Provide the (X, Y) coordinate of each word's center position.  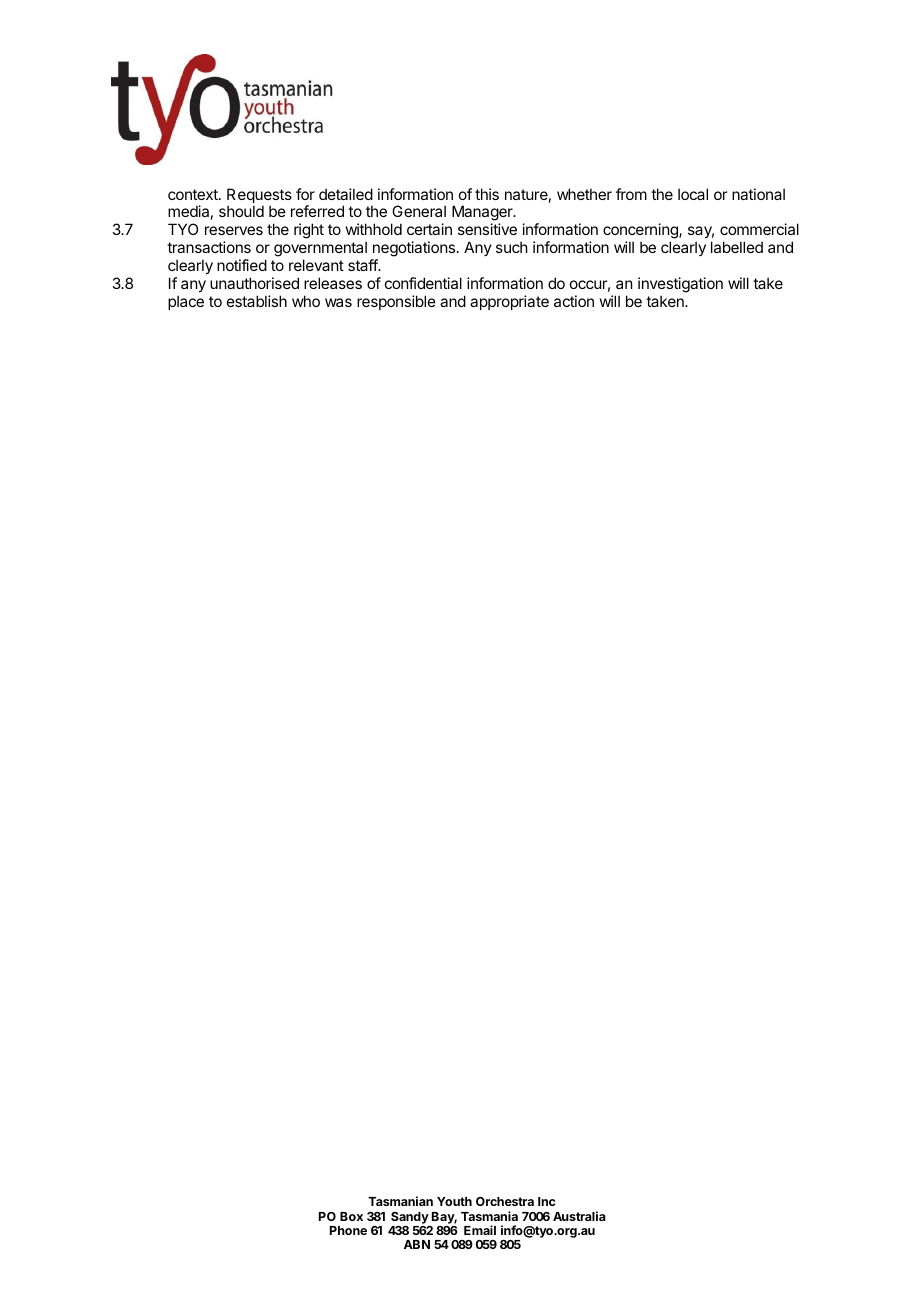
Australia (579, 1216)
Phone (348, 1230)
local (693, 194)
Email (480, 1230)
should (241, 211)
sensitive (487, 229)
